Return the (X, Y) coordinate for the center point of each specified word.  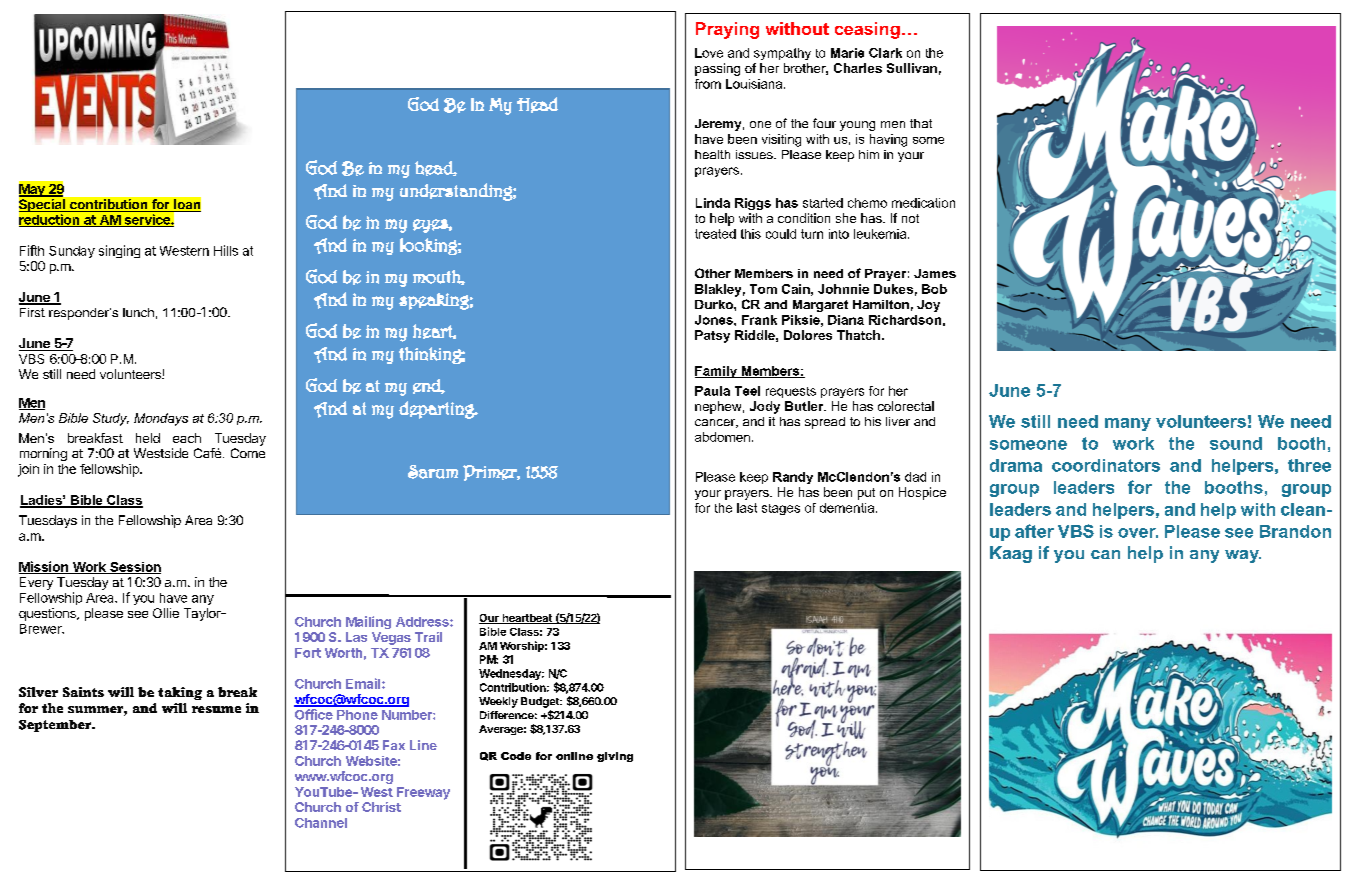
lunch (138, 312)
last (747, 508)
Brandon (1295, 531)
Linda (713, 203)
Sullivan (912, 68)
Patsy (712, 336)
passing (717, 69)
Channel (321, 823)
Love (709, 53)
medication (923, 203)
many (1128, 424)
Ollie (166, 613)
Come (248, 453)
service (147, 220)
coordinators (1106, 465)
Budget (541, 702)
